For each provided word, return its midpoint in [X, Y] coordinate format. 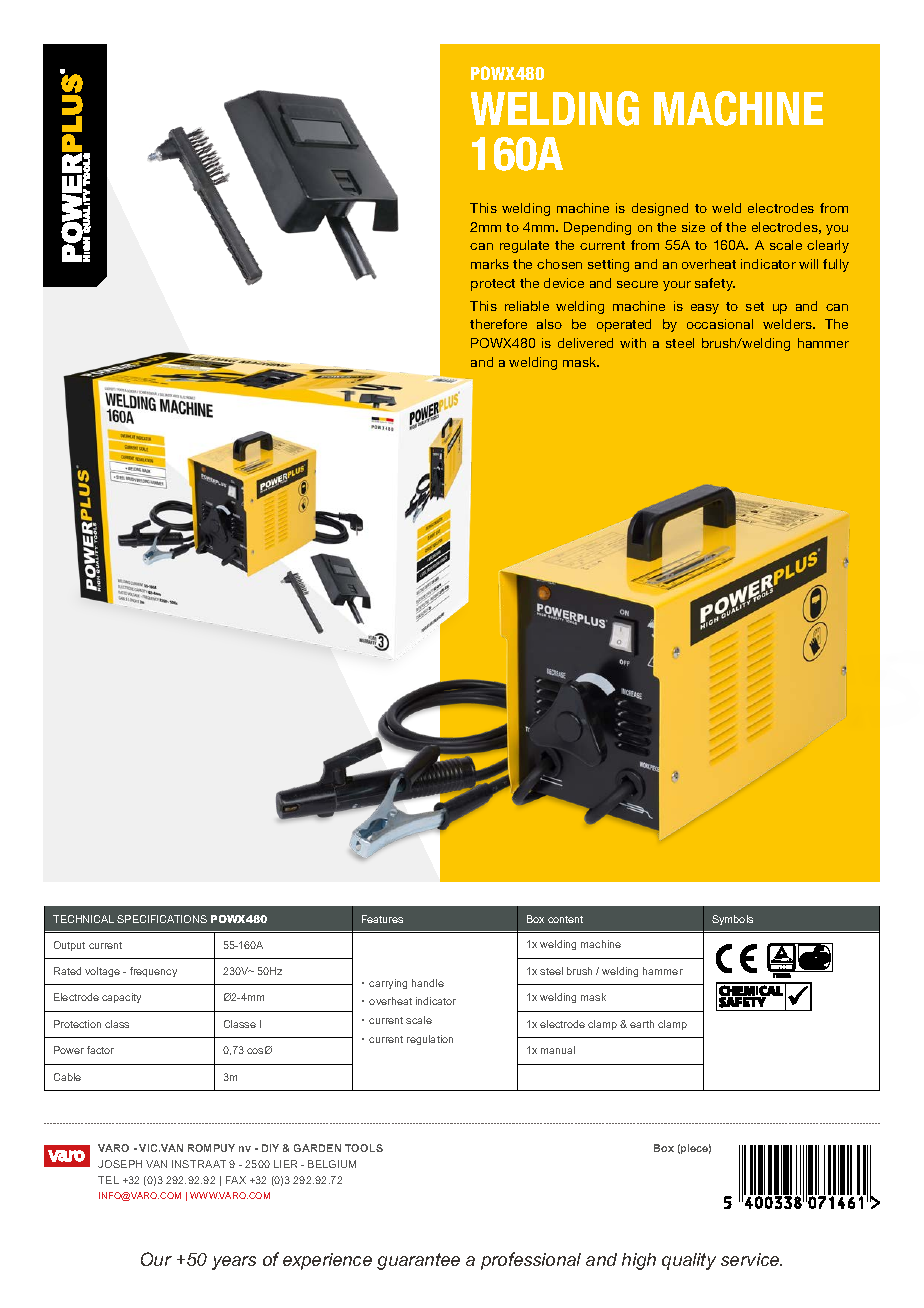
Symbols [732, 920]
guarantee [418, 1261]
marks [490, 264]
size [693, 227]
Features [382, 919]
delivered [585, 343]
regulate [524, 246]
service [751, 1259]
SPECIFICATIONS [162, 919]
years [234, 1263]
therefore [498, 324]
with [633, 343]
